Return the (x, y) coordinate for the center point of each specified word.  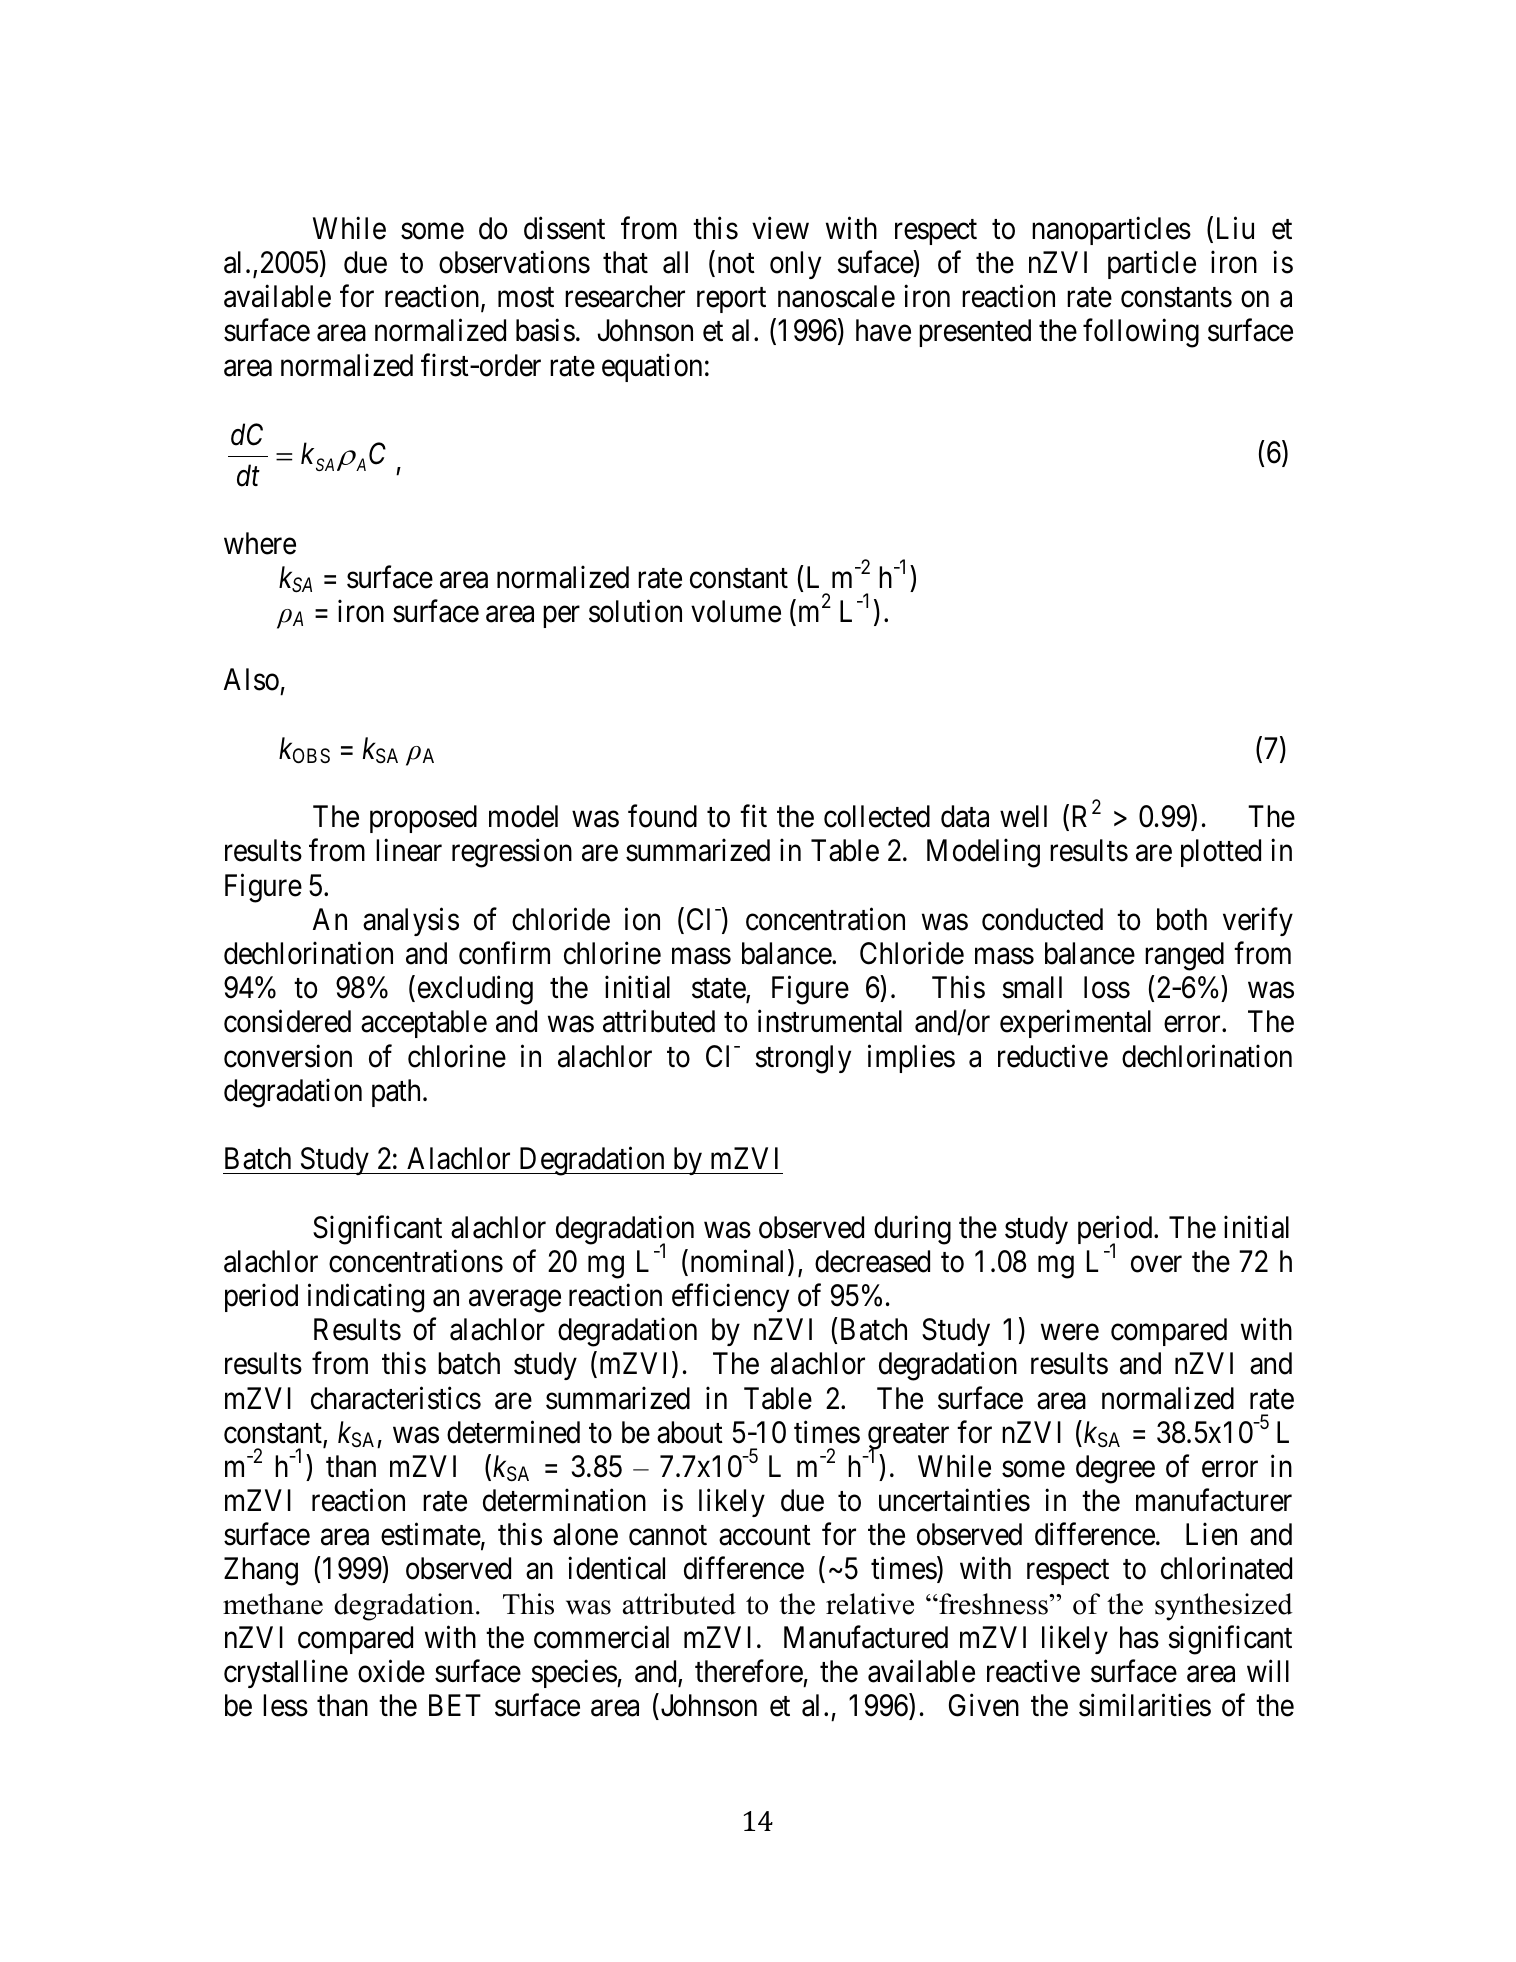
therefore (749, 1671)
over (1156, 1264)
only (795, 265)
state (719, 990)
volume (736, 611)
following (1141, 333)
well (1023, 816)
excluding (475, 990)
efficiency (730, 1298)
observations (514, 262)
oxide (391, 1671)
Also (251, 679)
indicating (366, 1298)
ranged (1184, 956)
